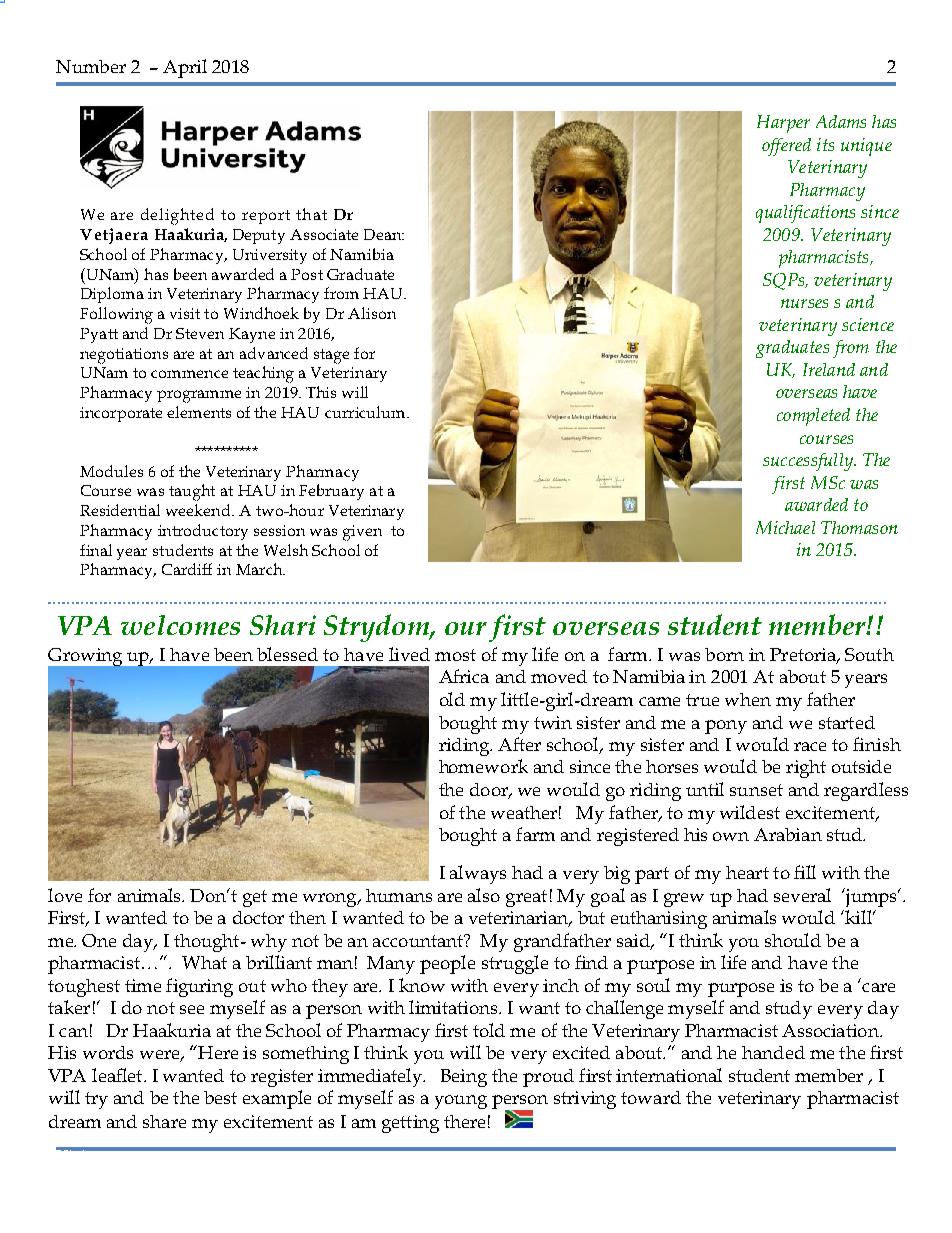 The width and height of the screenshot is (952, 1233). What do you see at coordinates (461, 1102) in the screenshot?
I see `young` at bounding box center [461, 1102].
